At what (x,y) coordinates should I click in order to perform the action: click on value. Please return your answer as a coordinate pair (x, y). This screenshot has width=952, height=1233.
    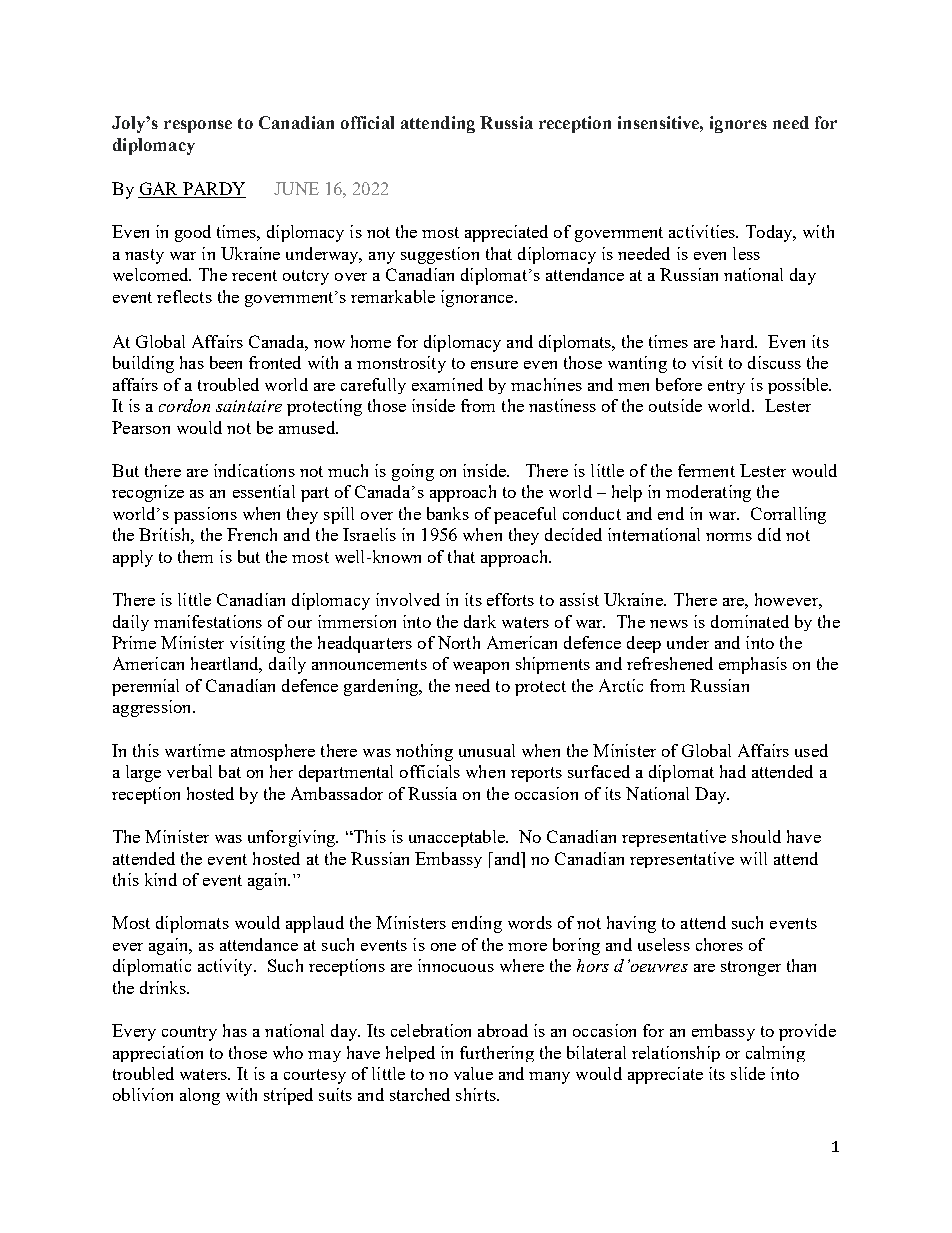
    Looking at the image, I should click on (473, 1073).
